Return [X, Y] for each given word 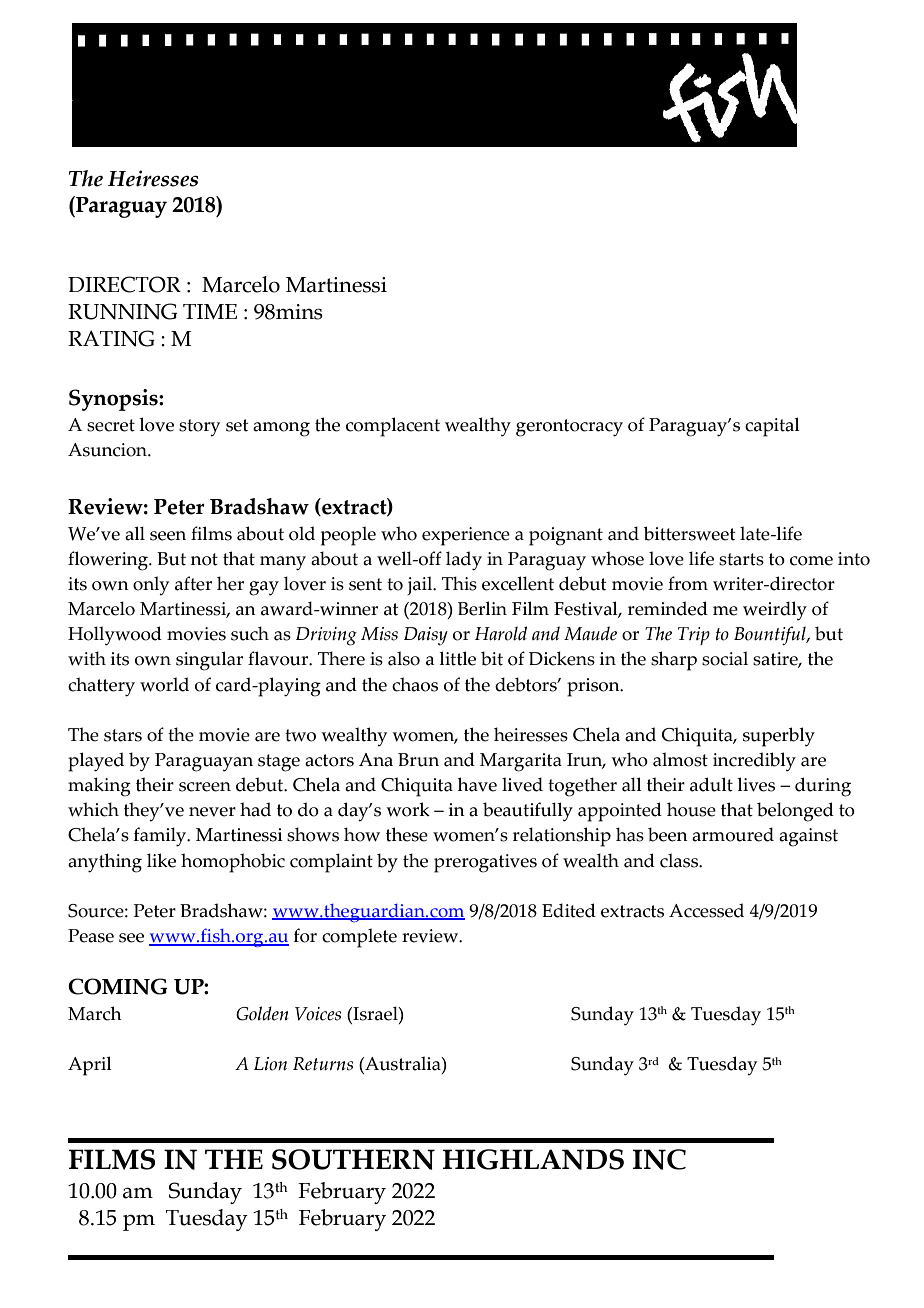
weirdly [775, 611]
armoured [733, 834]
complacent [393, 427]
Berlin [482, 608]
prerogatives [485, 863]
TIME [210, 311]
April [90, 1066]
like [161, 860]
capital [772, 427]
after [193, 583]
